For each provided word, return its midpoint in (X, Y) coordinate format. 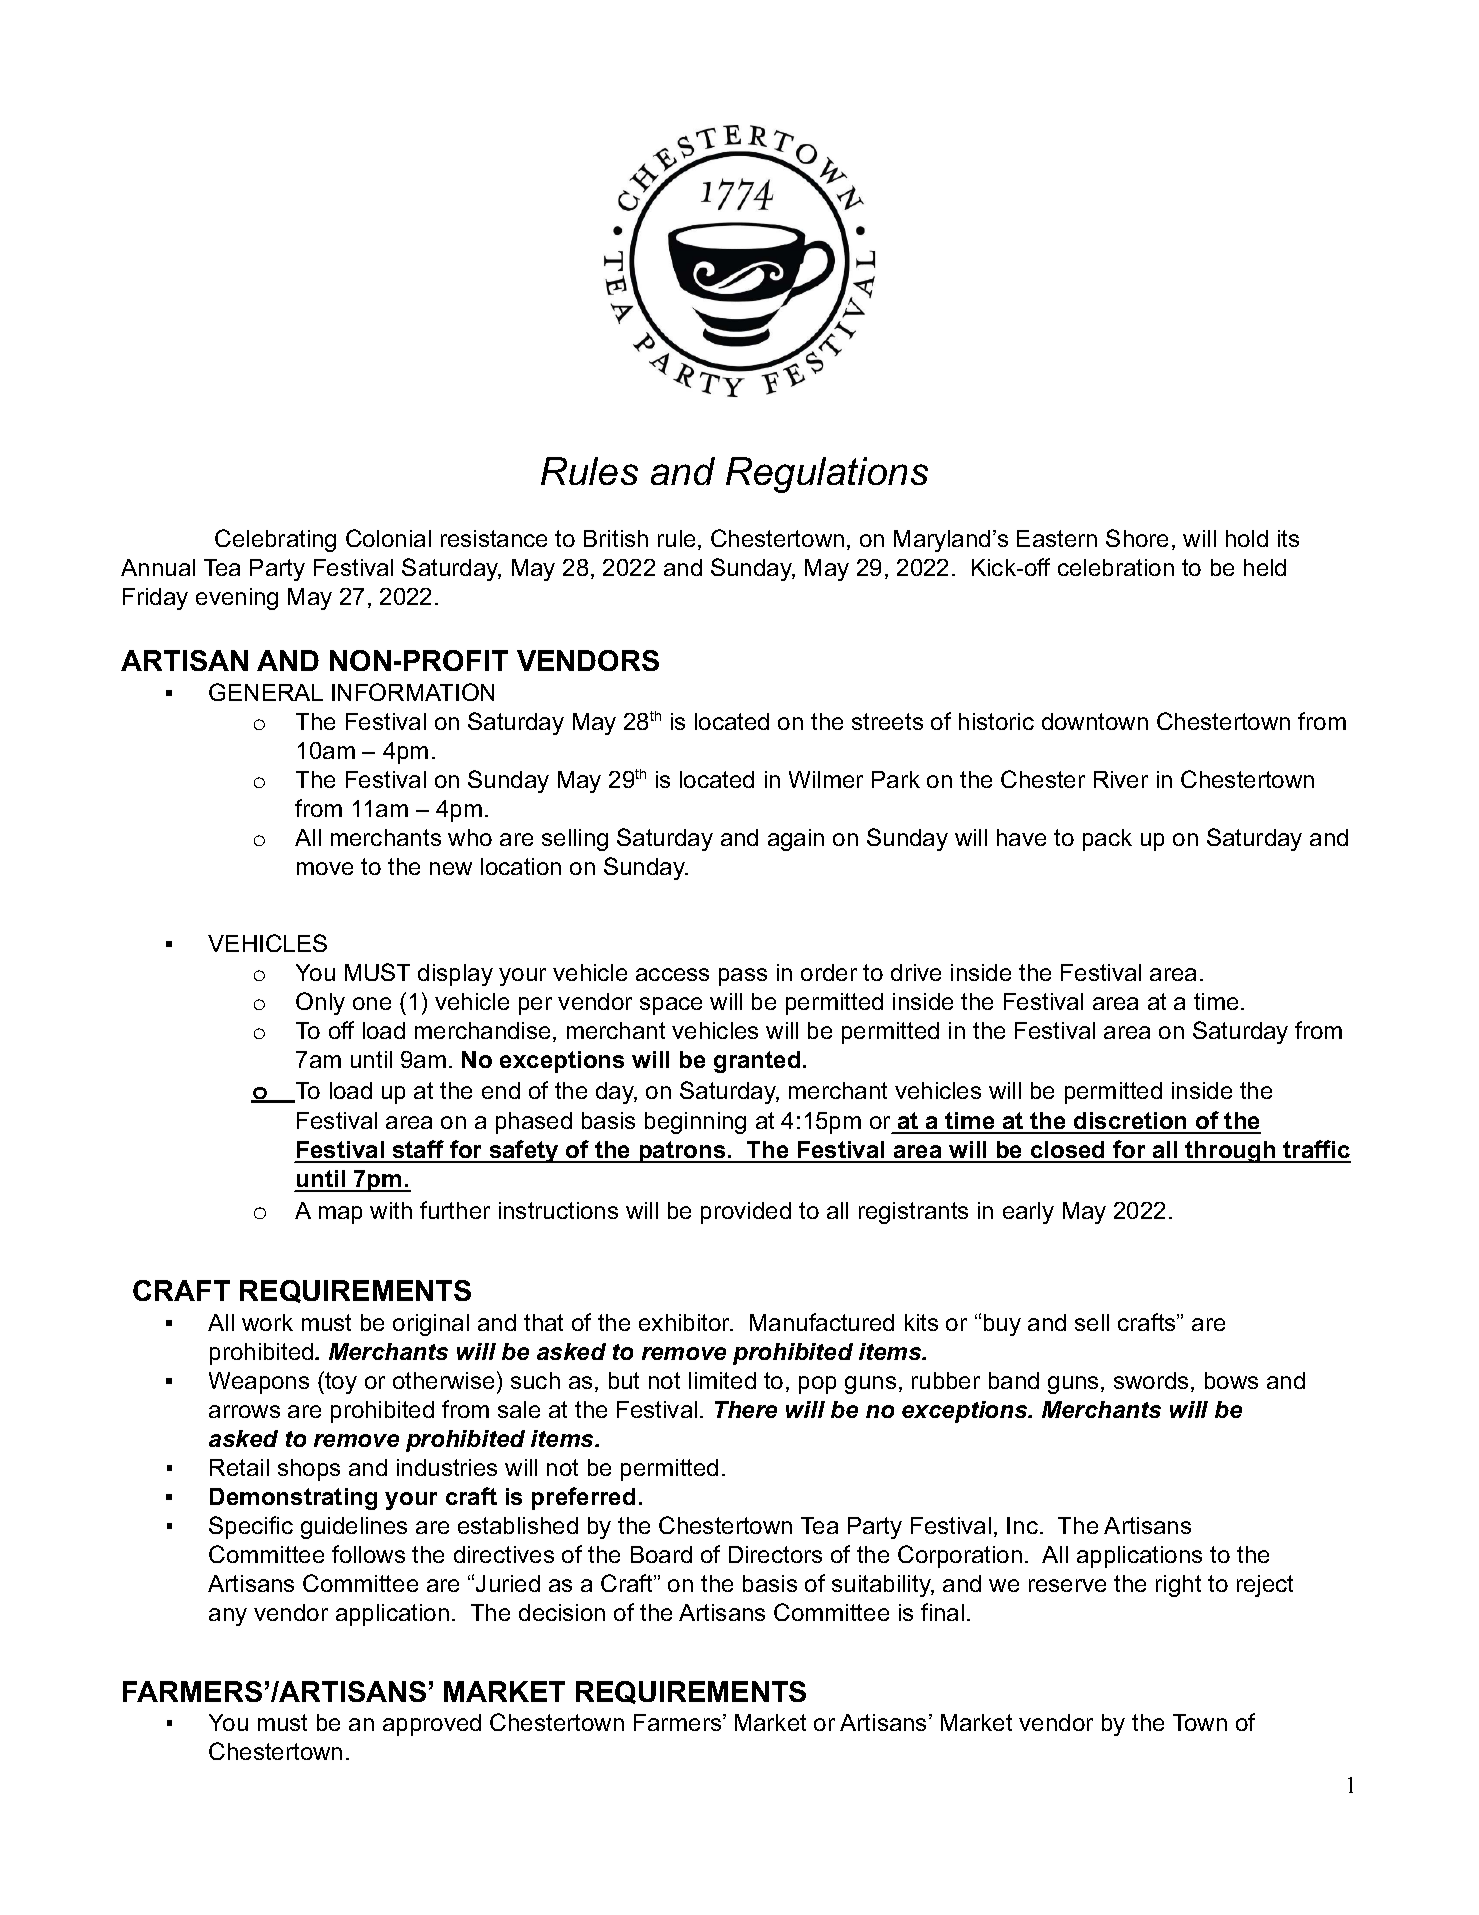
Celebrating (275, 540)
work (267, 1322)
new (451, 868)
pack (1107, 840)
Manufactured (822, 1322)
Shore (1137, 538)
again (796, 840)
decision (562, 1612)
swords (1151, 1380)
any (228, 1617)
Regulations (827, 475)
